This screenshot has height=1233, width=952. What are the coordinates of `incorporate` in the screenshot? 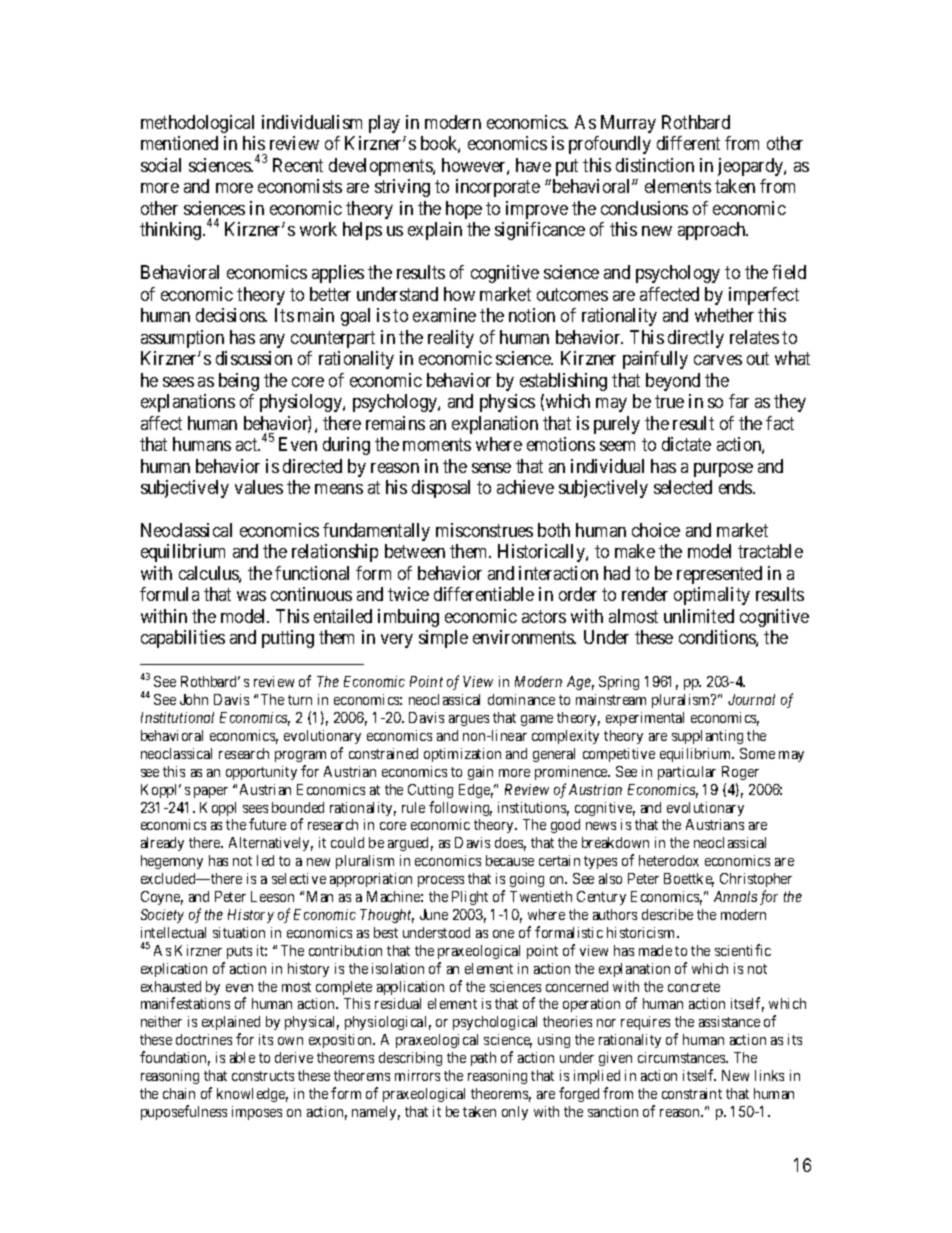 It's located at (498, 188).
